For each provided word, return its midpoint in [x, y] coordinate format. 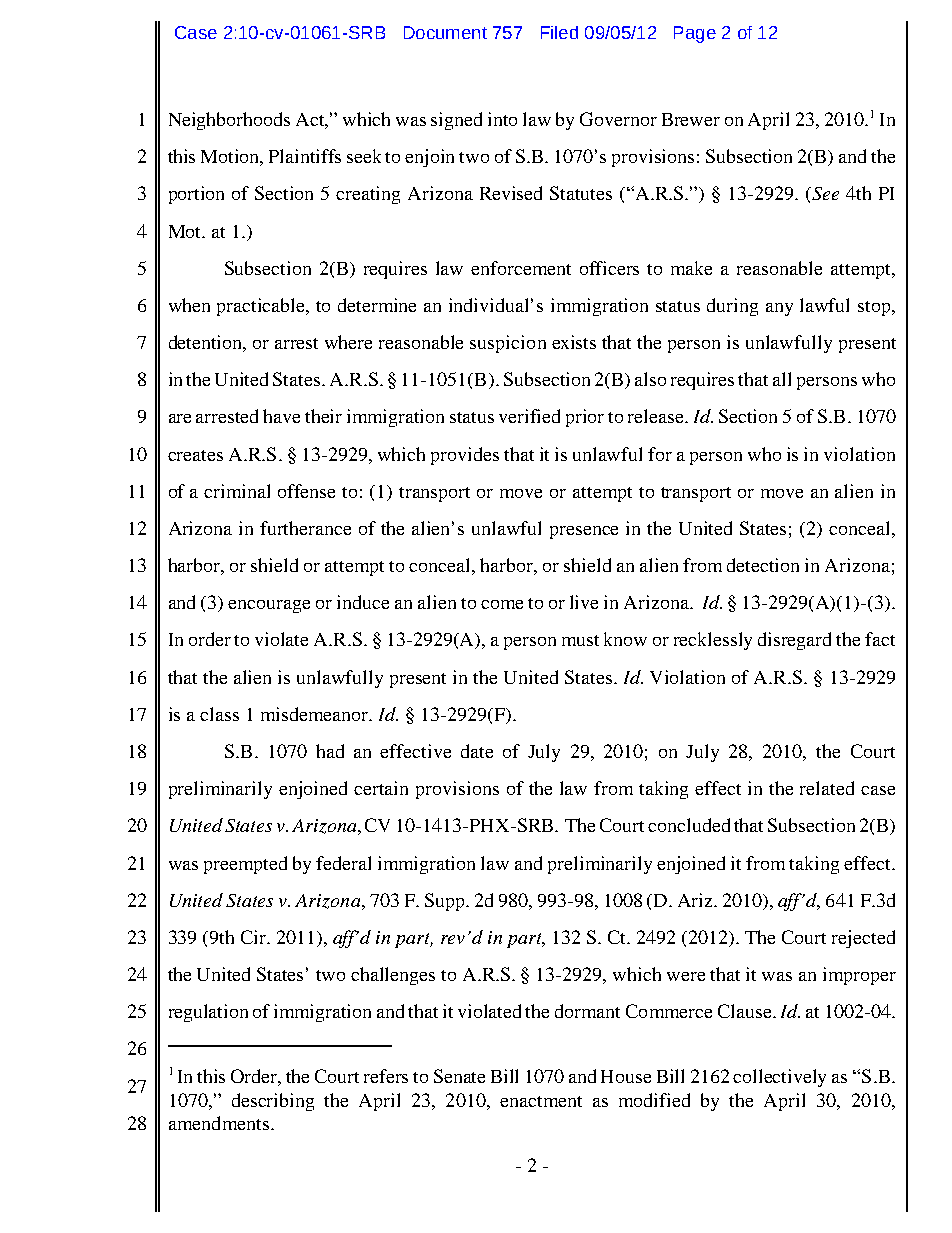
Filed [559, 32]
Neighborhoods [229, 121]
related [827, 788]
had [330, 751]
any [779, 309]
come [502, 604]
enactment [541, 1101]
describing [273, 1102]
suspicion [508, 344]
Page [695, 34]
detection [763, 565]
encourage [269, 606]
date [477, 751]
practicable [262, 307]
